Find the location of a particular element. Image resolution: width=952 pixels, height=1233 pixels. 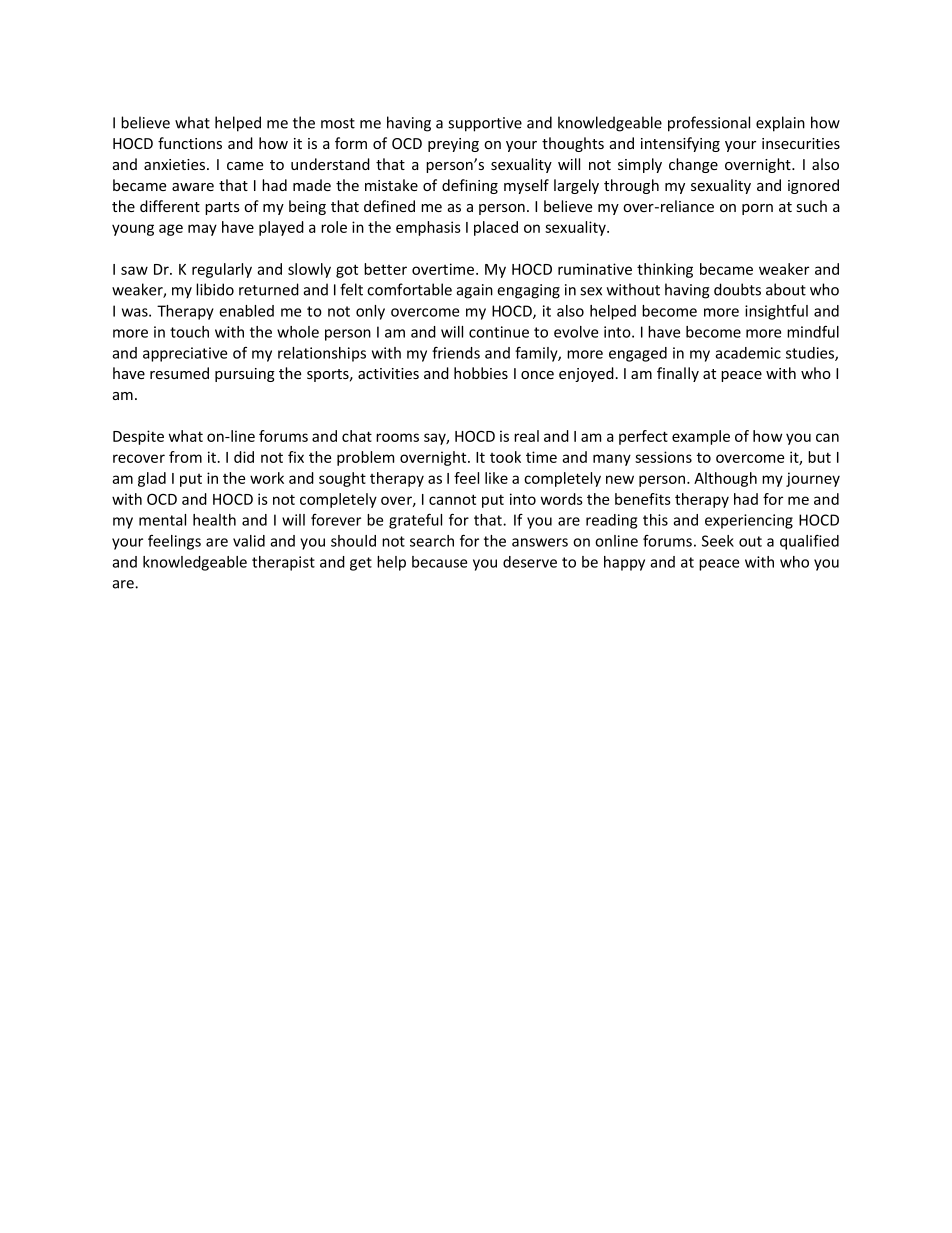

doubts is located at coordinates (737, 289).
